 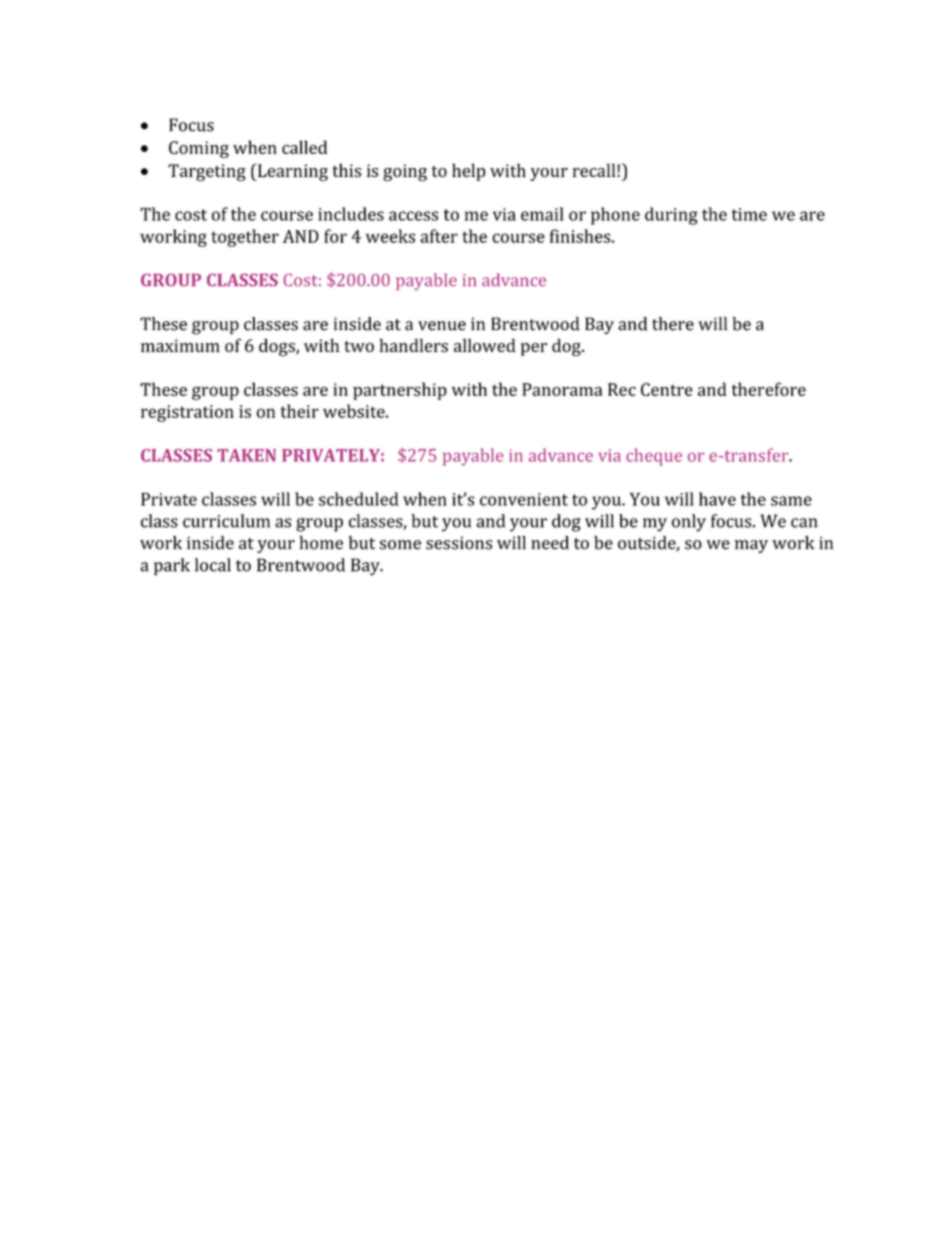 I want to click on venue, so click(x=442, y=326).
